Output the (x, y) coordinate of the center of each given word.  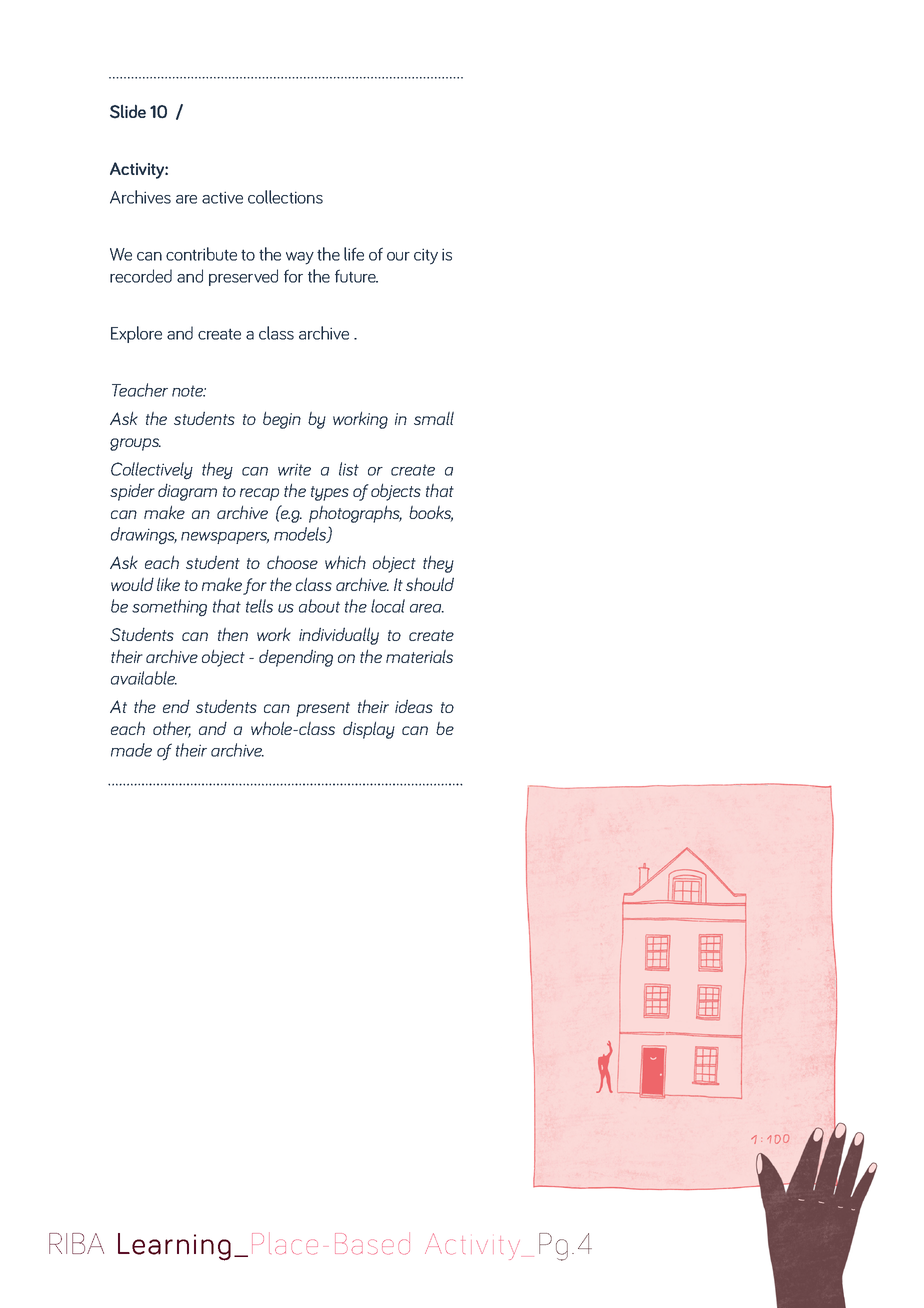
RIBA (76, 1243)
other (172, 730)
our (398, 256)
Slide (128, 111)
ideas (414, 706)
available (144, 678)
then (233, 634)
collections (285, 197)
